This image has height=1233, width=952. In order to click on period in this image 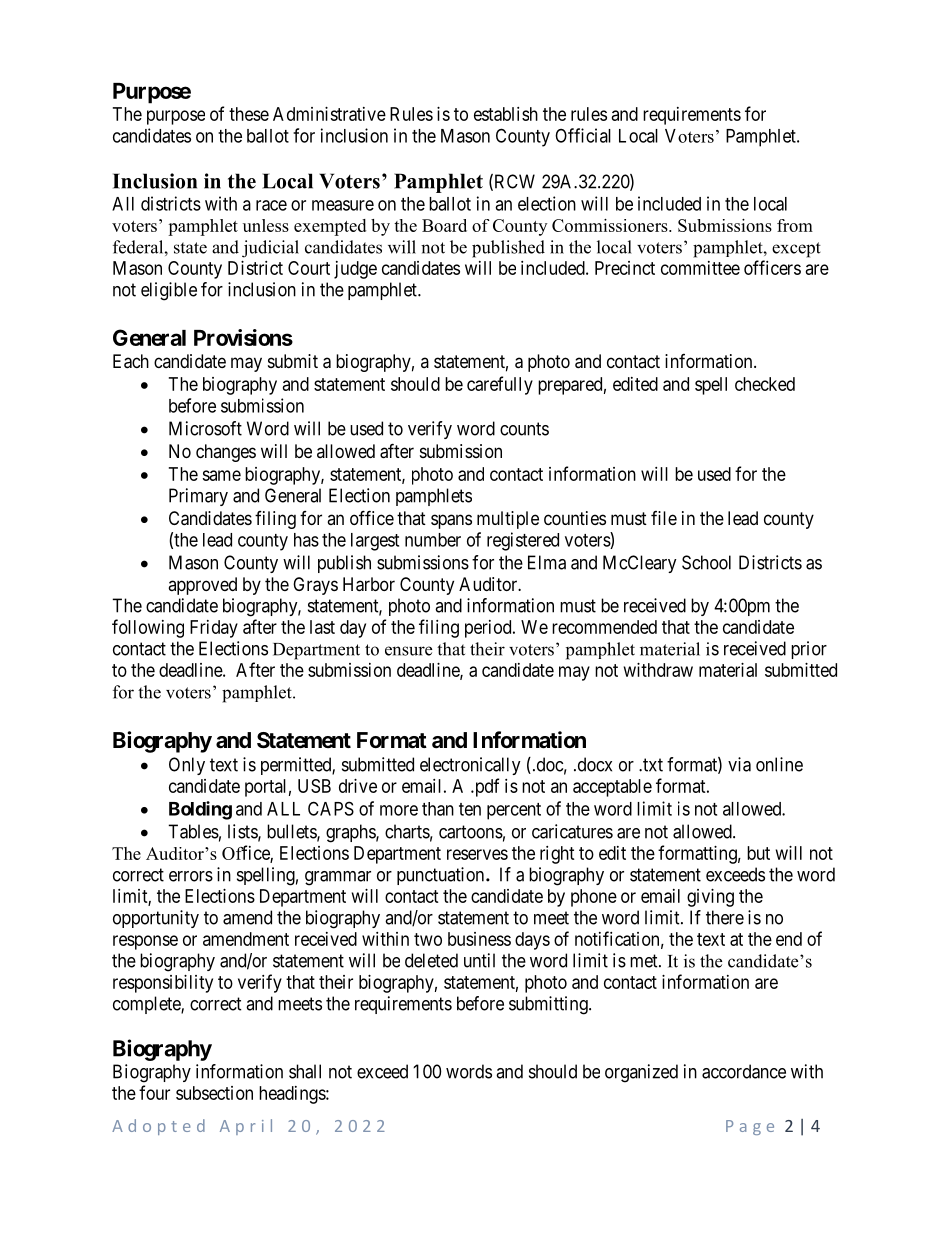, I will do `click(489, 629)`.
